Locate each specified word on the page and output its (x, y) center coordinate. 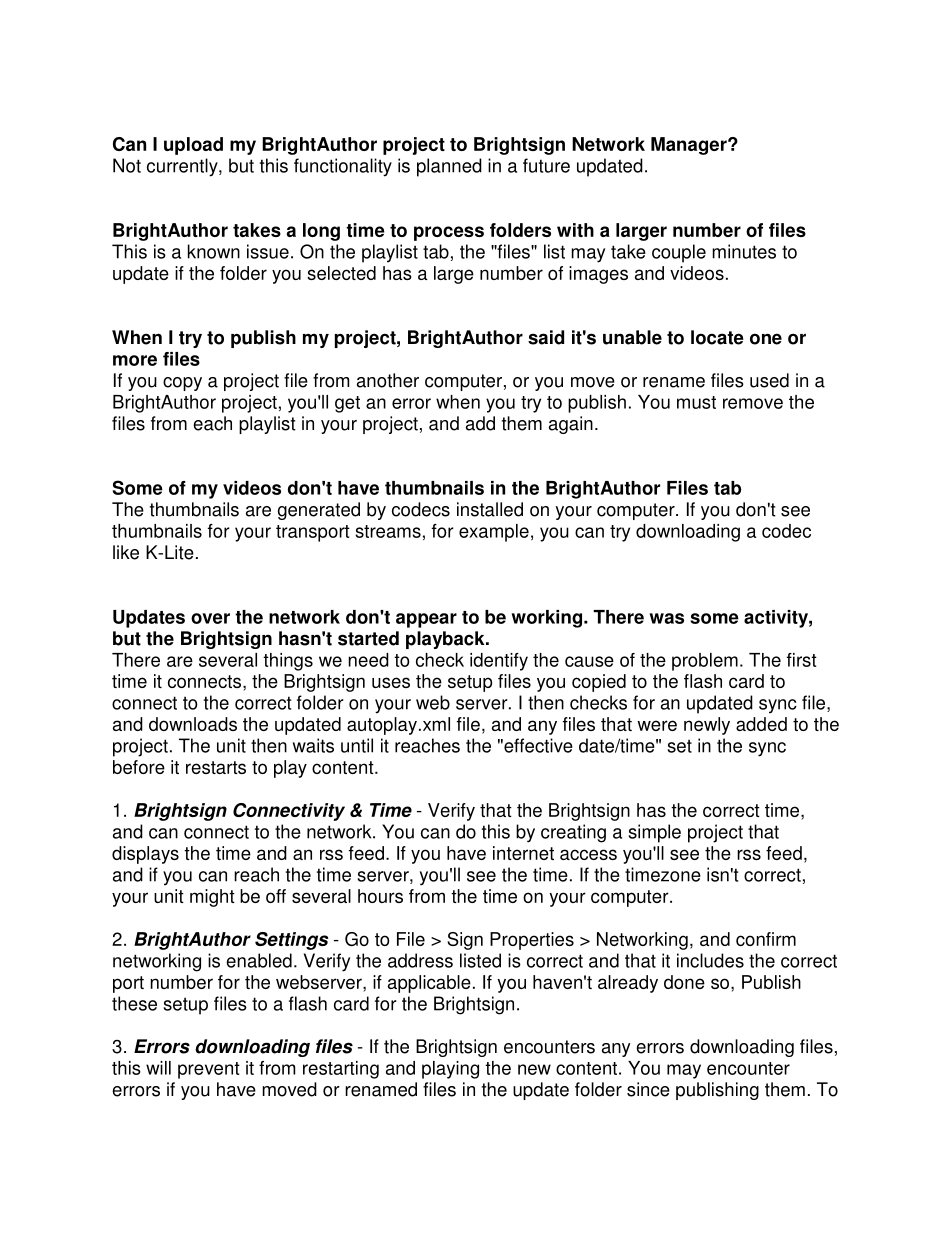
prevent (209, 1070)
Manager (690, 146)
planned (449, 167)
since (648, 1089)
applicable (429, 984)
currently (183, 167)
